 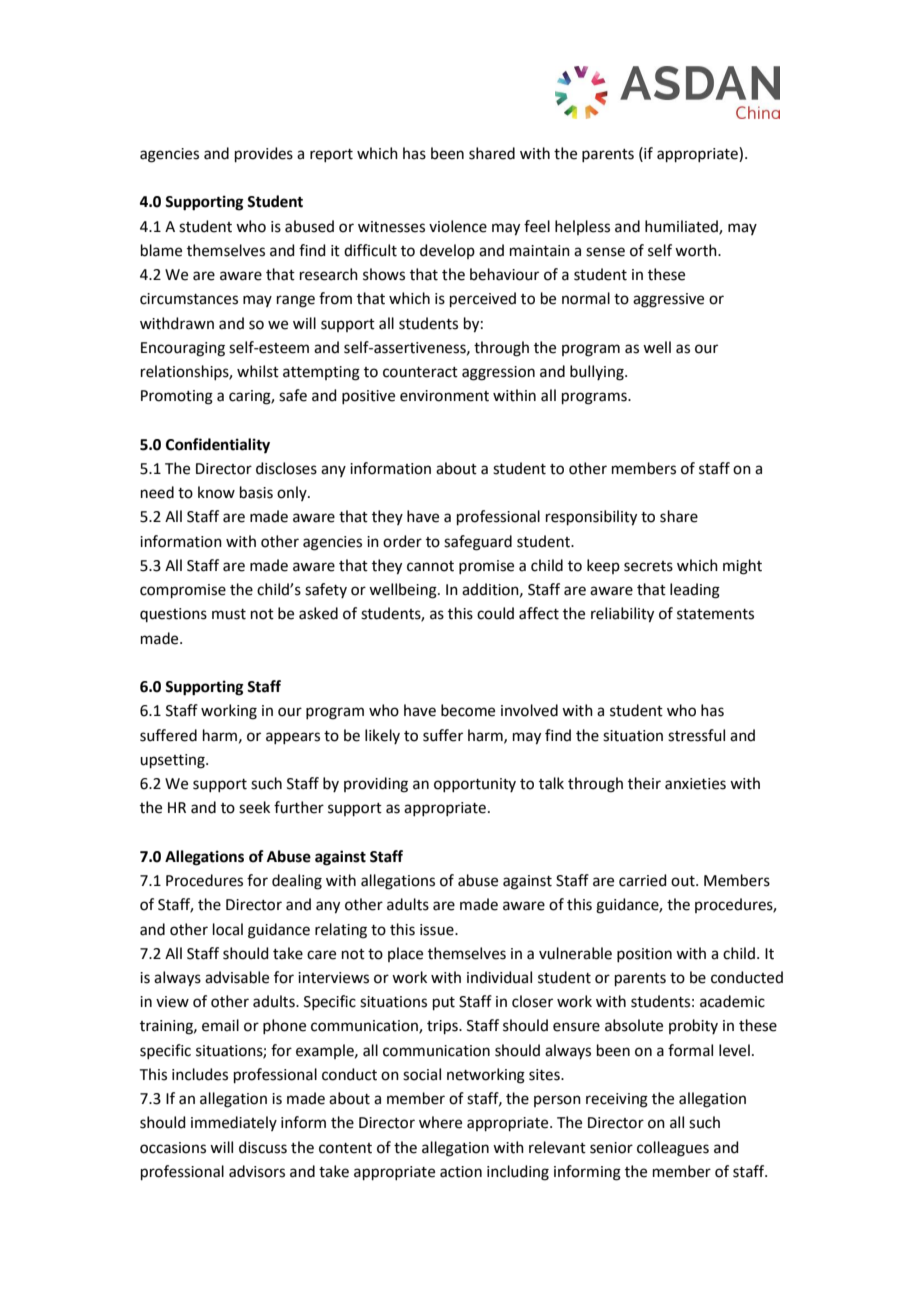 What do you see at coordinates (673, 1149) in the document?
I see `colleagues` at bounding box center [673, 1149].
